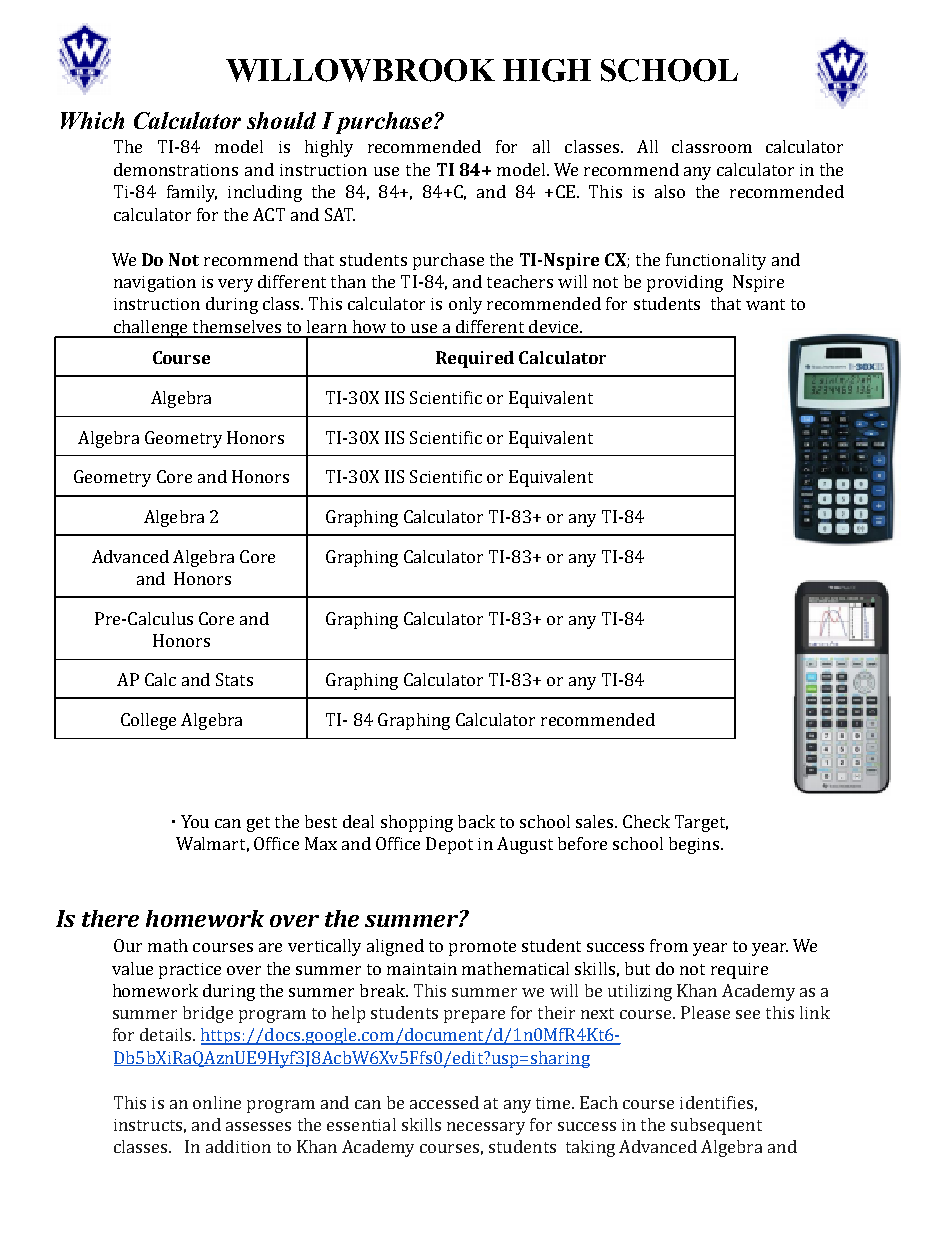 The image size is (952, 1233). I want to click on only, so click(465, 305).
